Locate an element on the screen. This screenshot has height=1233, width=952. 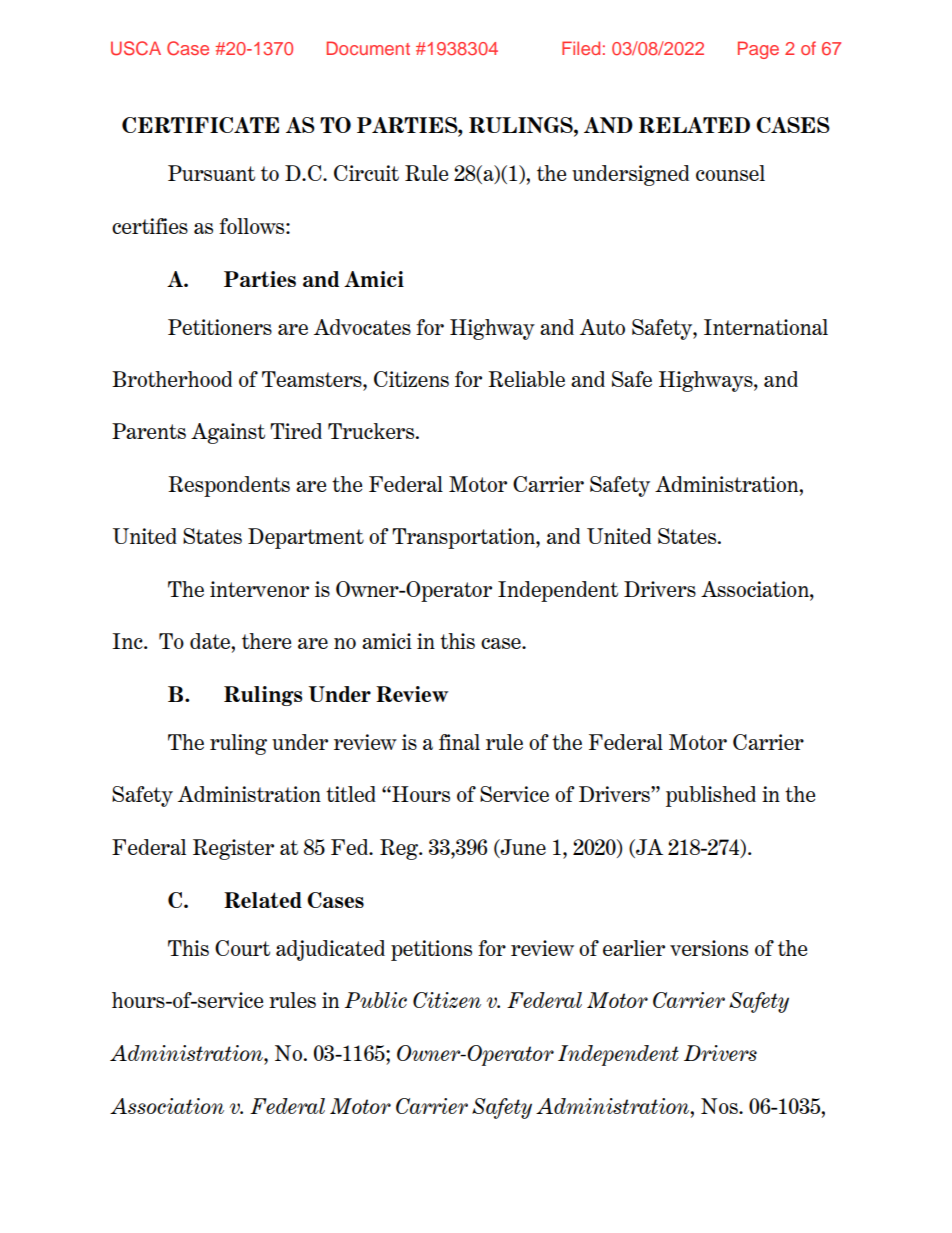
Register is located at coordinates (233, 849).
